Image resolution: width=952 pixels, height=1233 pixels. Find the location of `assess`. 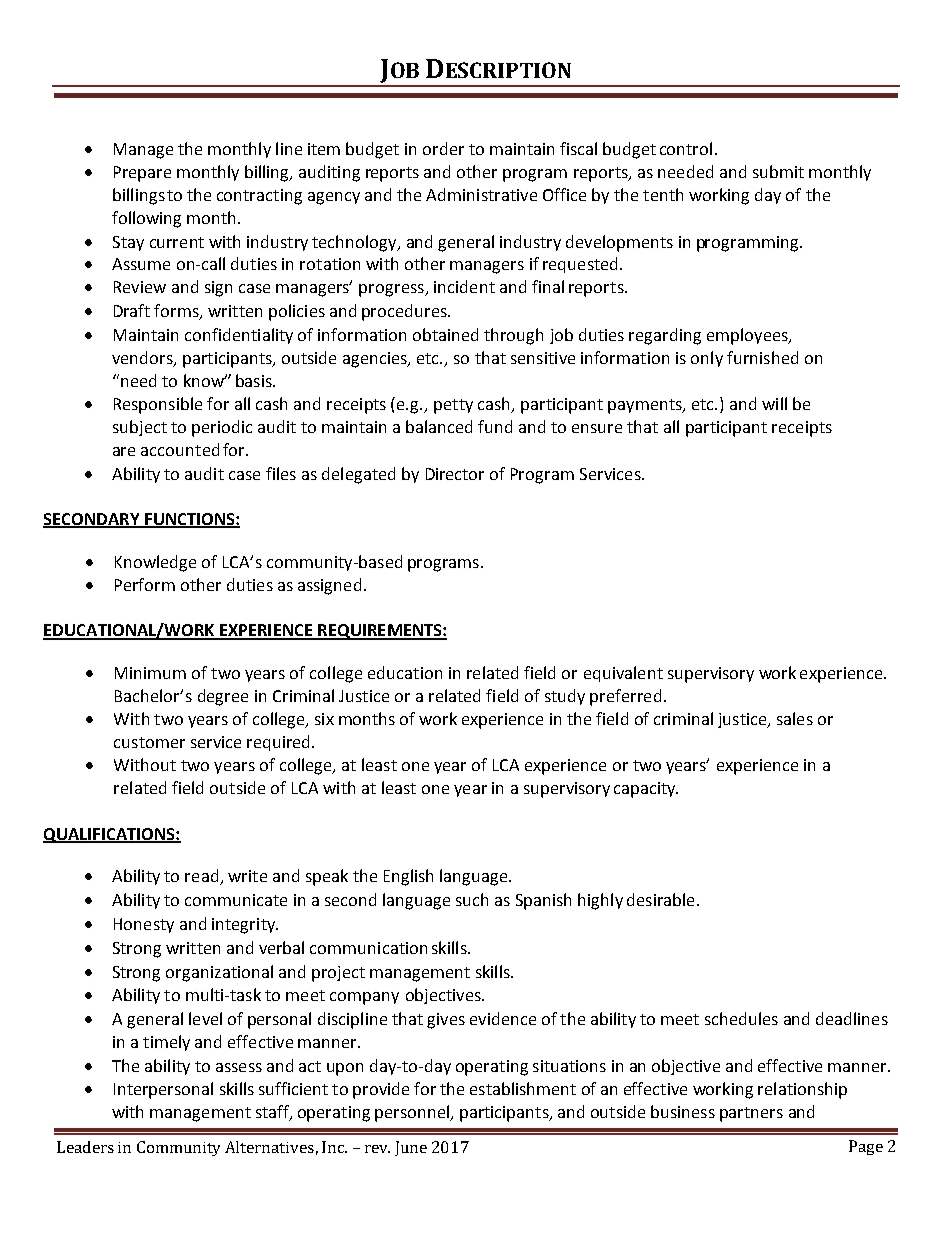

assess is located at coordinates (239, 1067).
